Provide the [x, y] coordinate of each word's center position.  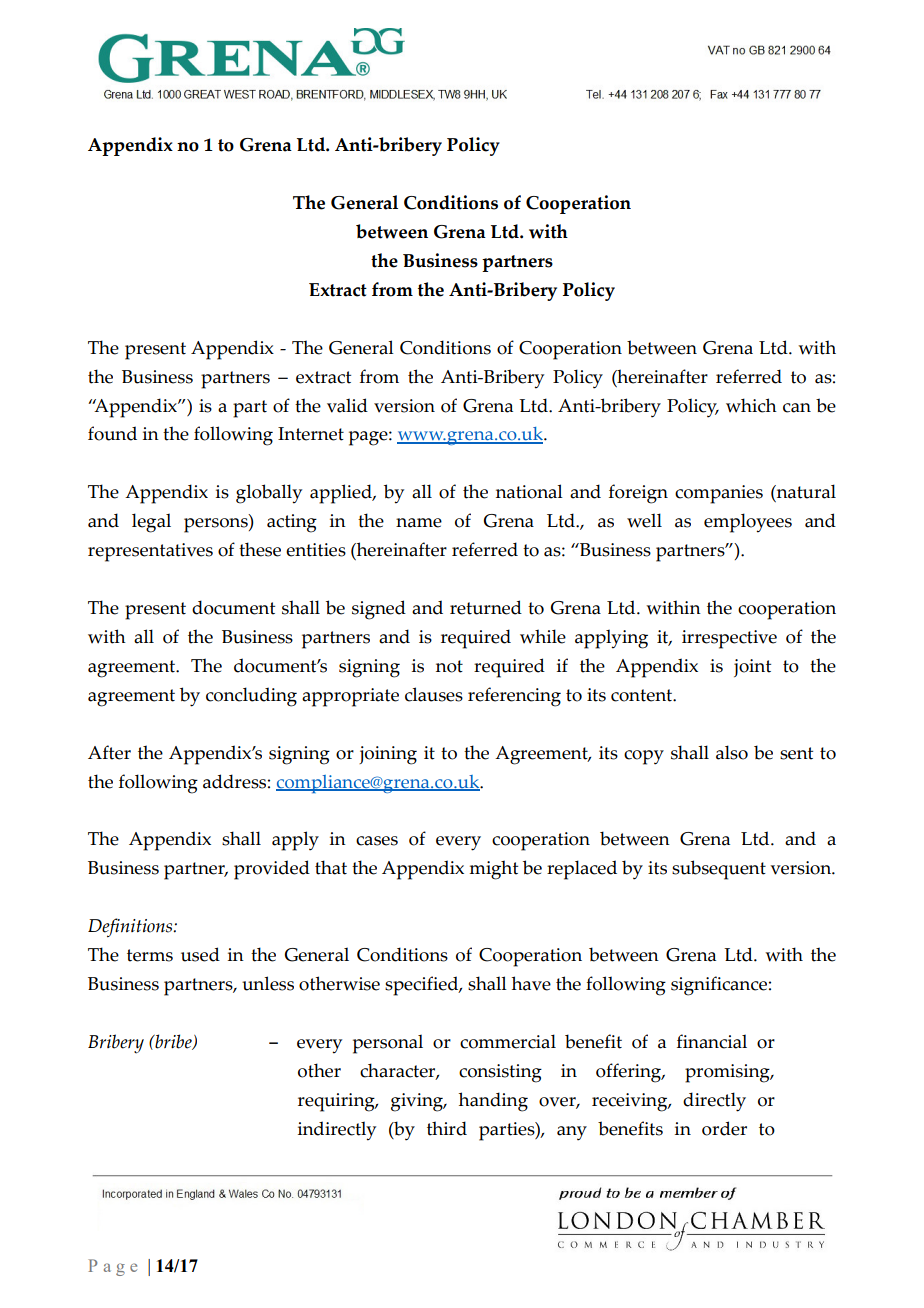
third [447, 1128]
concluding [251, 697]
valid [347, 405]
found [112, 433]
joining [388, 755]
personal [388, 1044]
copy [644, 757]
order [724, 1128]
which [751, 405]
